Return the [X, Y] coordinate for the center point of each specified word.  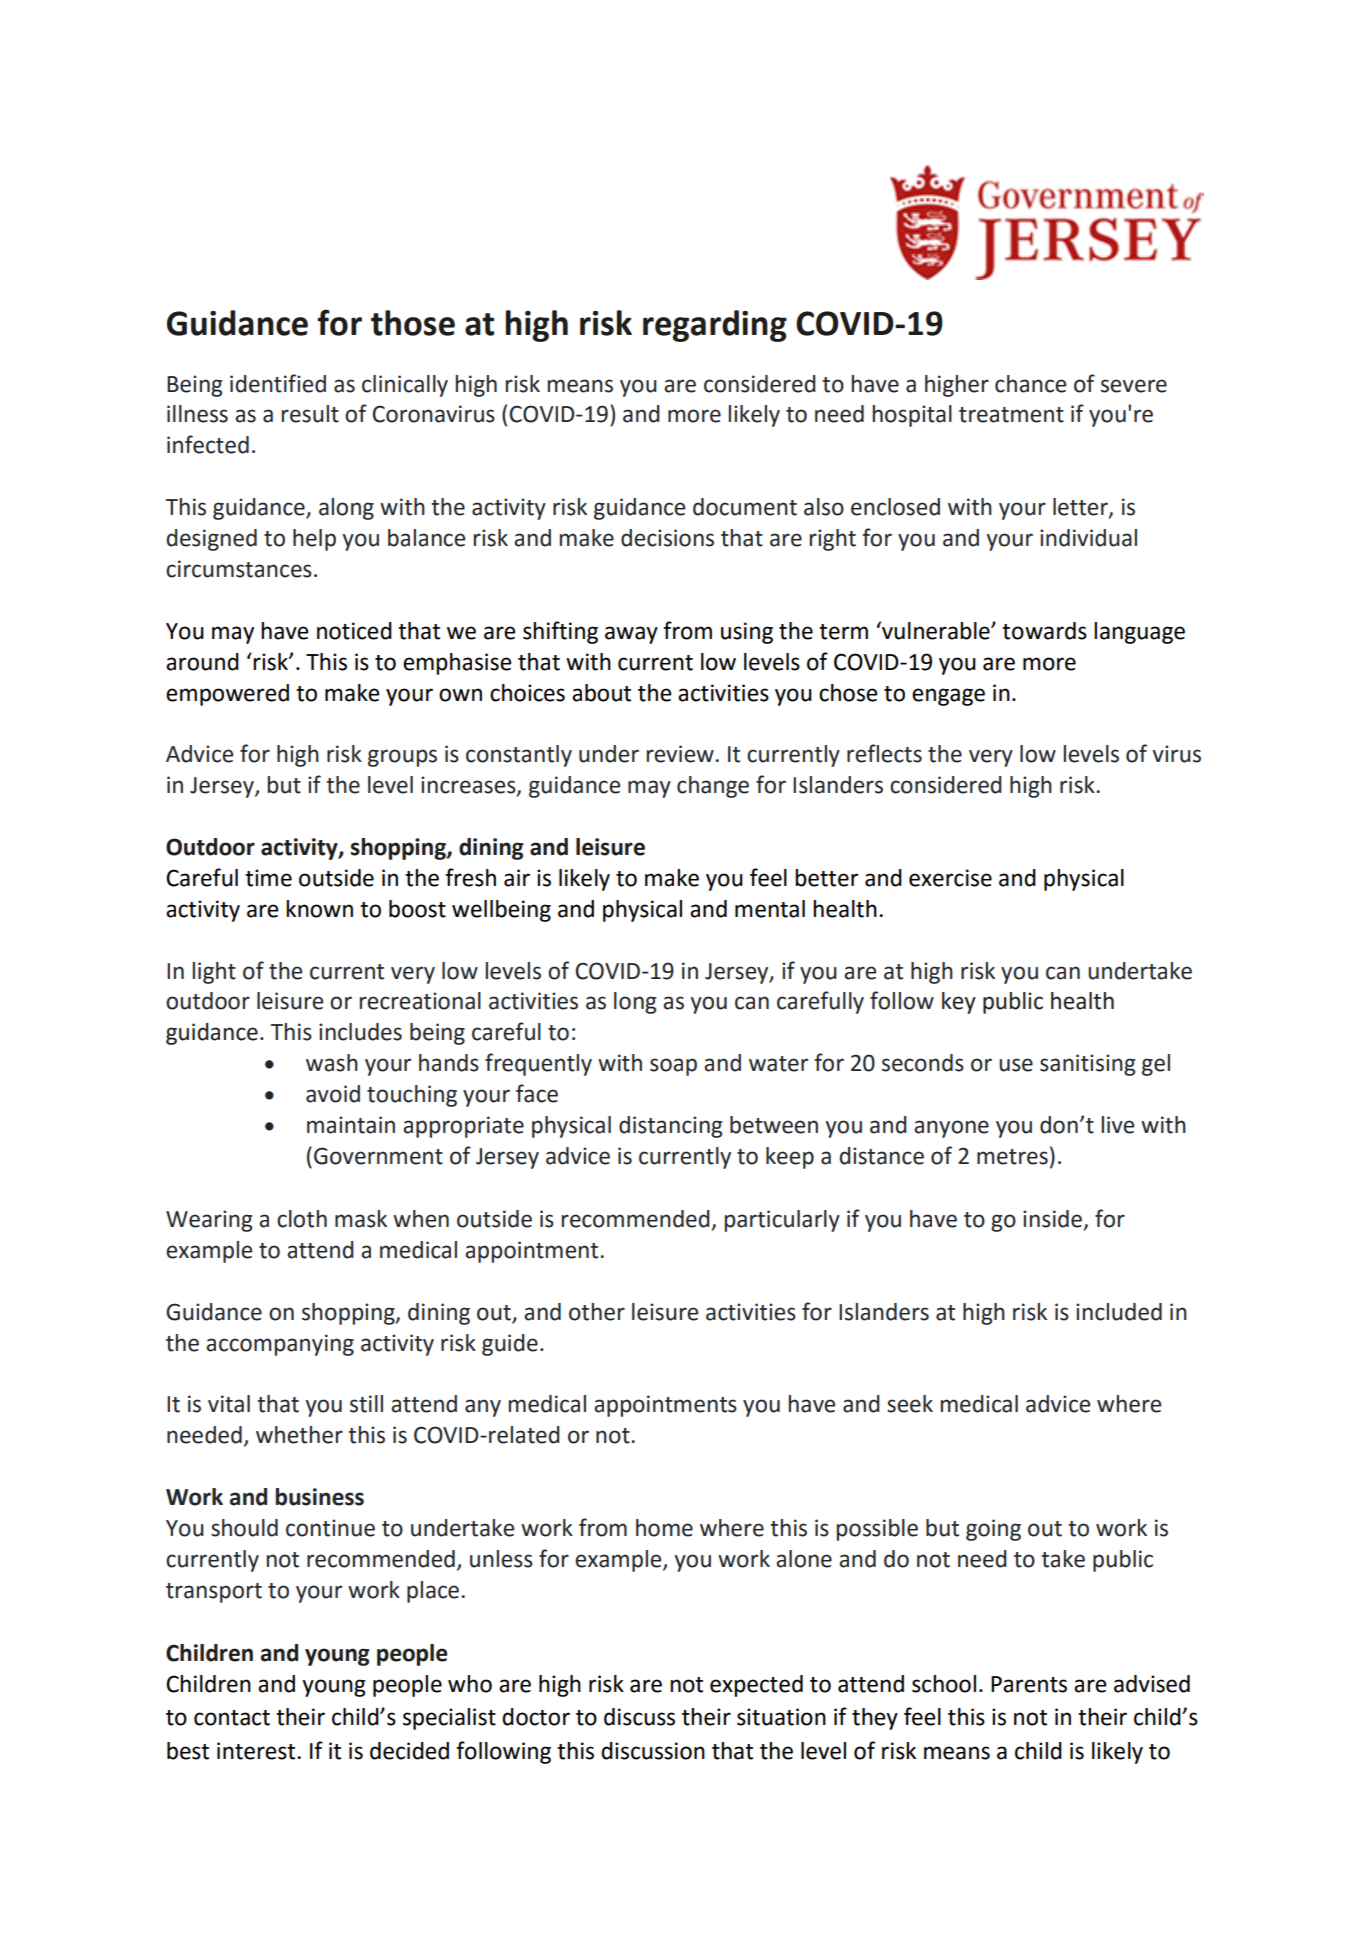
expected [756, 1686]
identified [278, 383]
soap [673, 1067]
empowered [227, 695]
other [597, 1312]
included [1119, 1312]
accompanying [280, 1345]
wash [332, 1063]
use [1016, 1065]
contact [232, 1718]
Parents [1029, 1684]
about [601, 693]
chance [1030, 384]
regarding [715, 326]
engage [948, 697]
